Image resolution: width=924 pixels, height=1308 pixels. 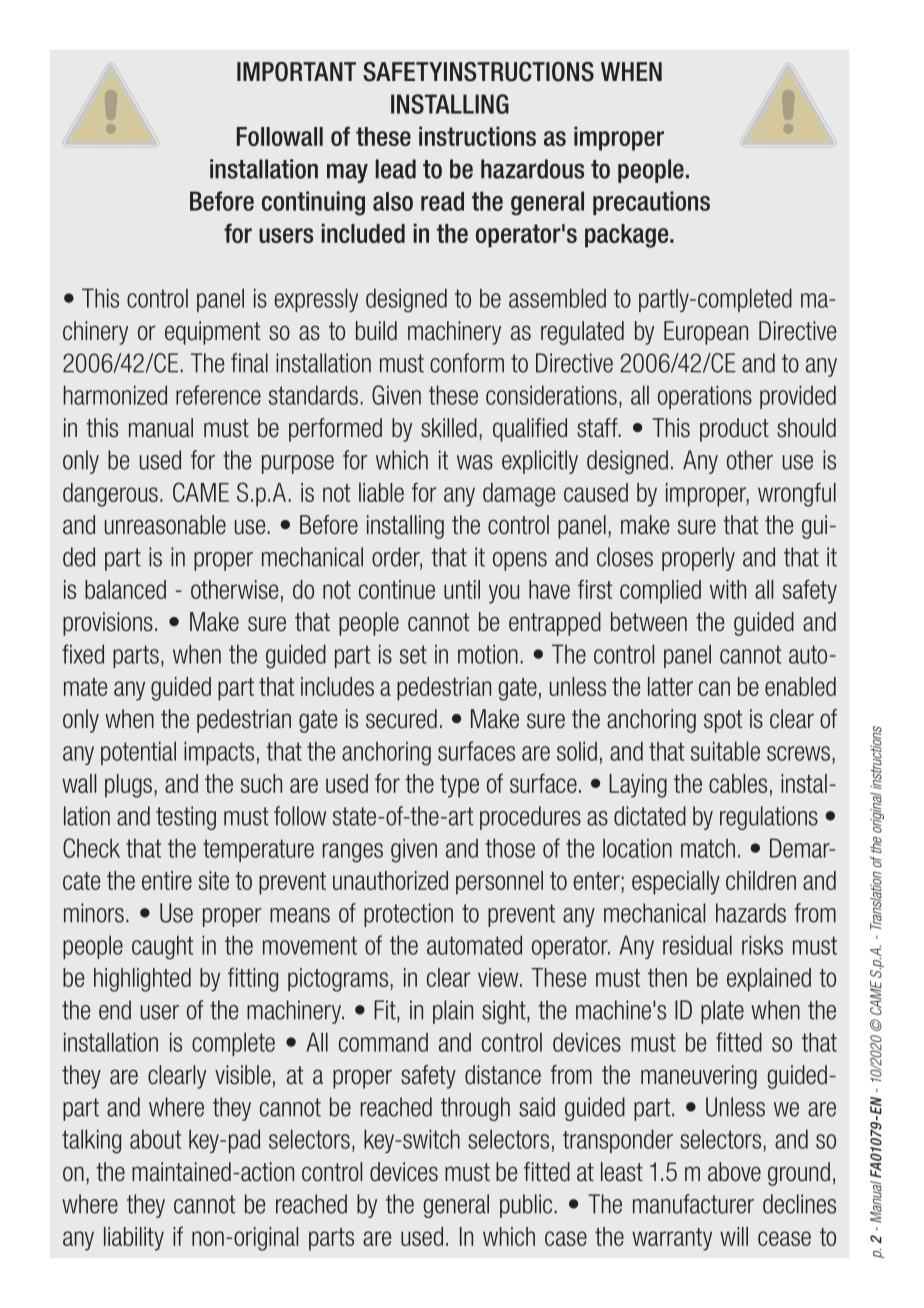 What do you see at coordinates (526, 1206) in the screenshot?
I see `public` at bounding box center [526, 1206].
